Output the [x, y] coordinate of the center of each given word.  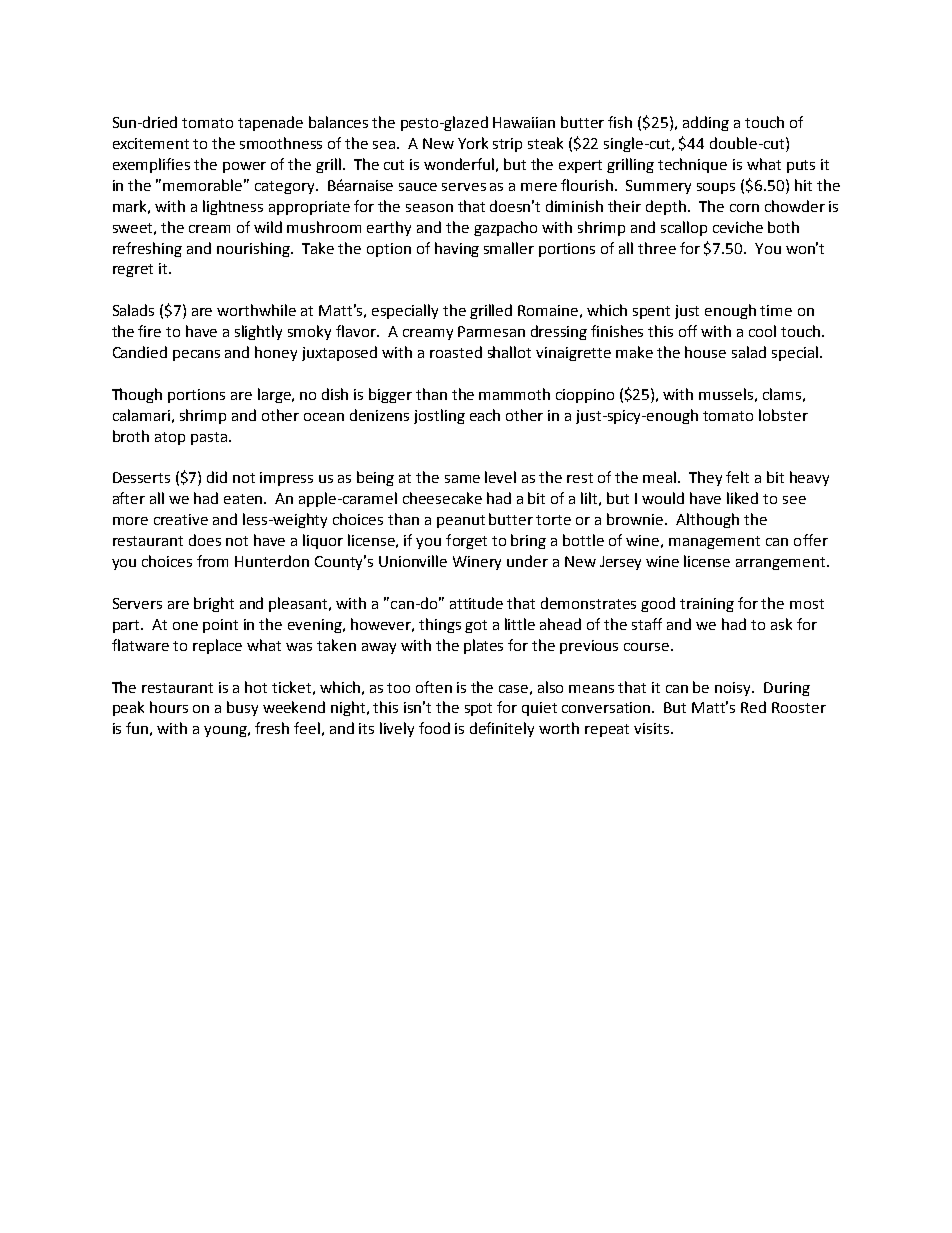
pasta [209, 438]
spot [478, 709]
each [485, 415]
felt [737, 477]
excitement [151, 143]
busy [242, 708]
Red [753, 707]
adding [706, 123]
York [473, 143]
